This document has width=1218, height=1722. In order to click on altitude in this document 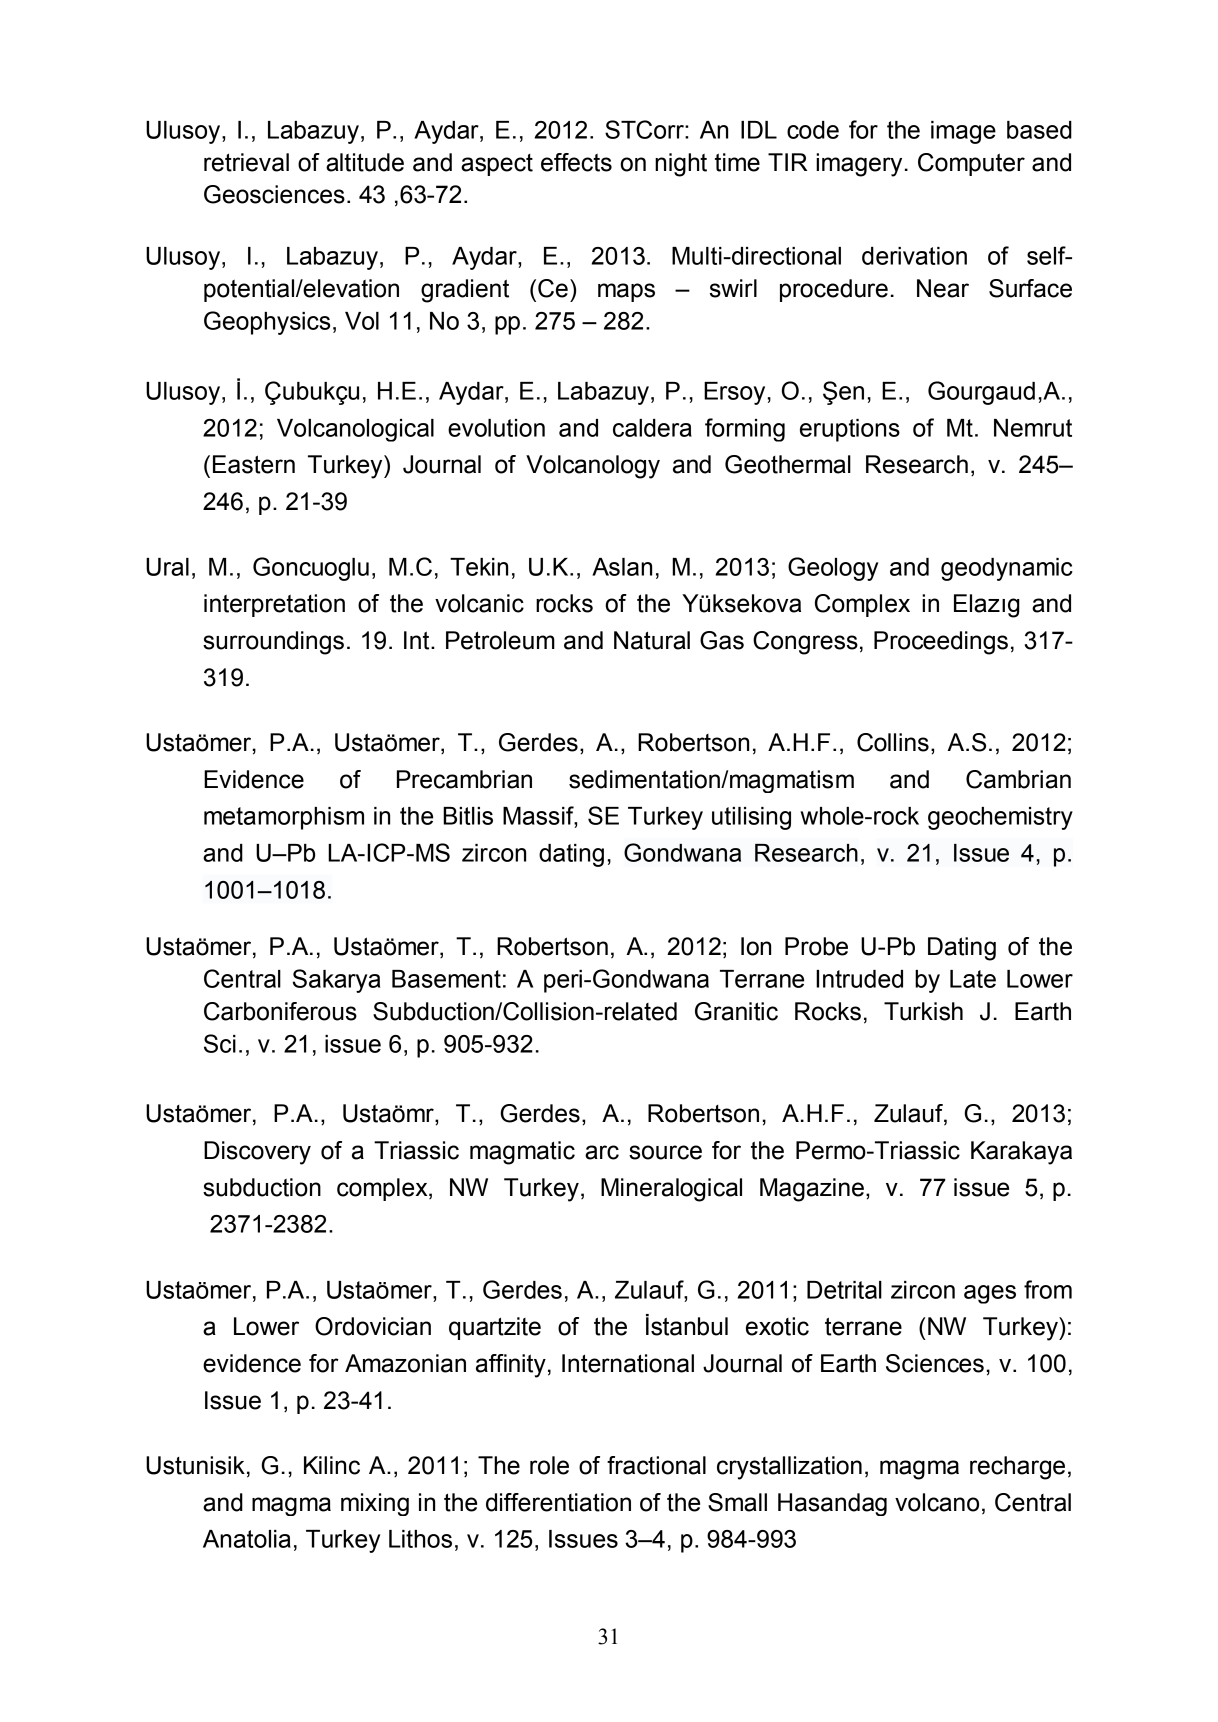, I will do `click(365, 162)`.
